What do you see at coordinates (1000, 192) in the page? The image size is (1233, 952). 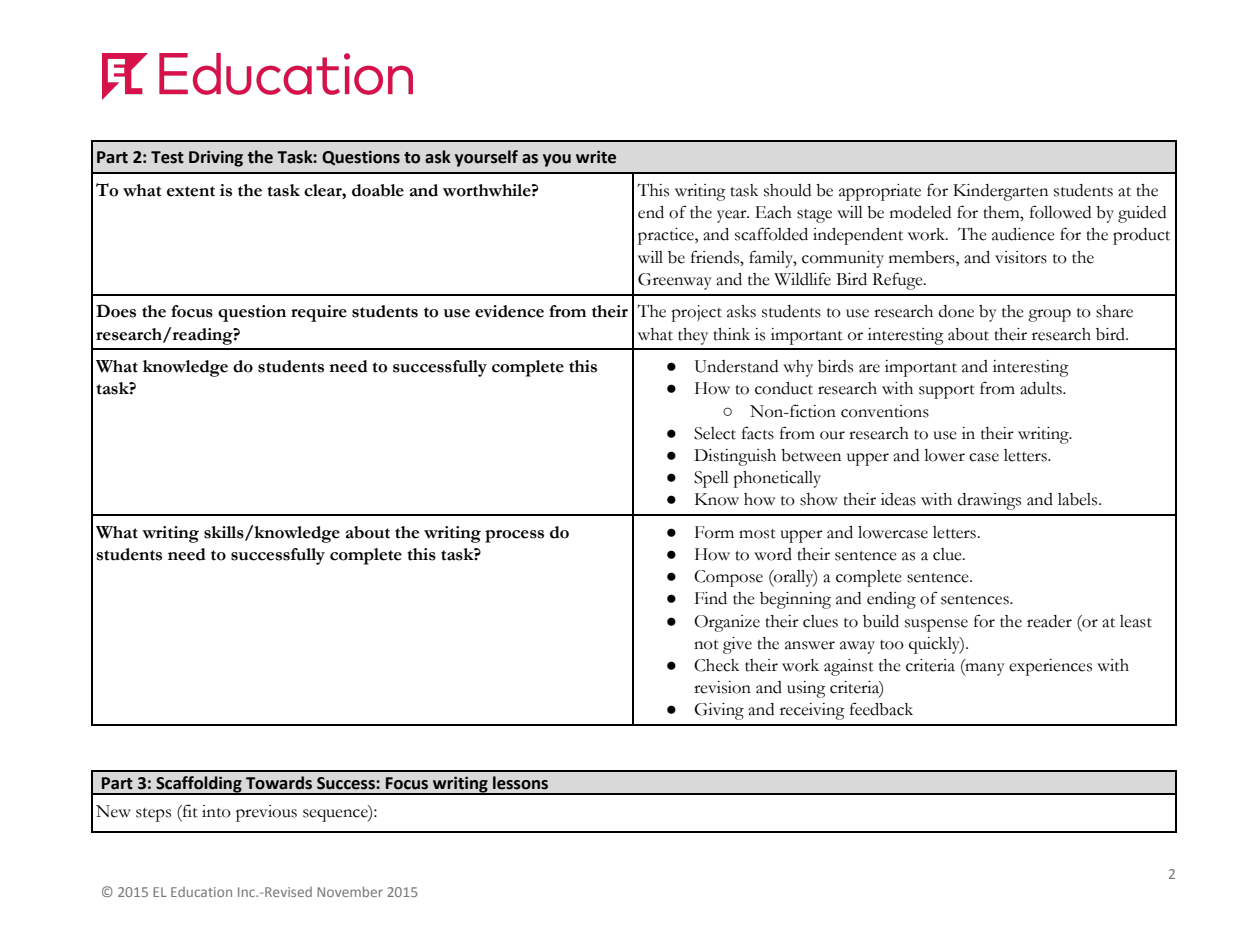 I see `Kindergarten` at bounding box center [1000, 192].
